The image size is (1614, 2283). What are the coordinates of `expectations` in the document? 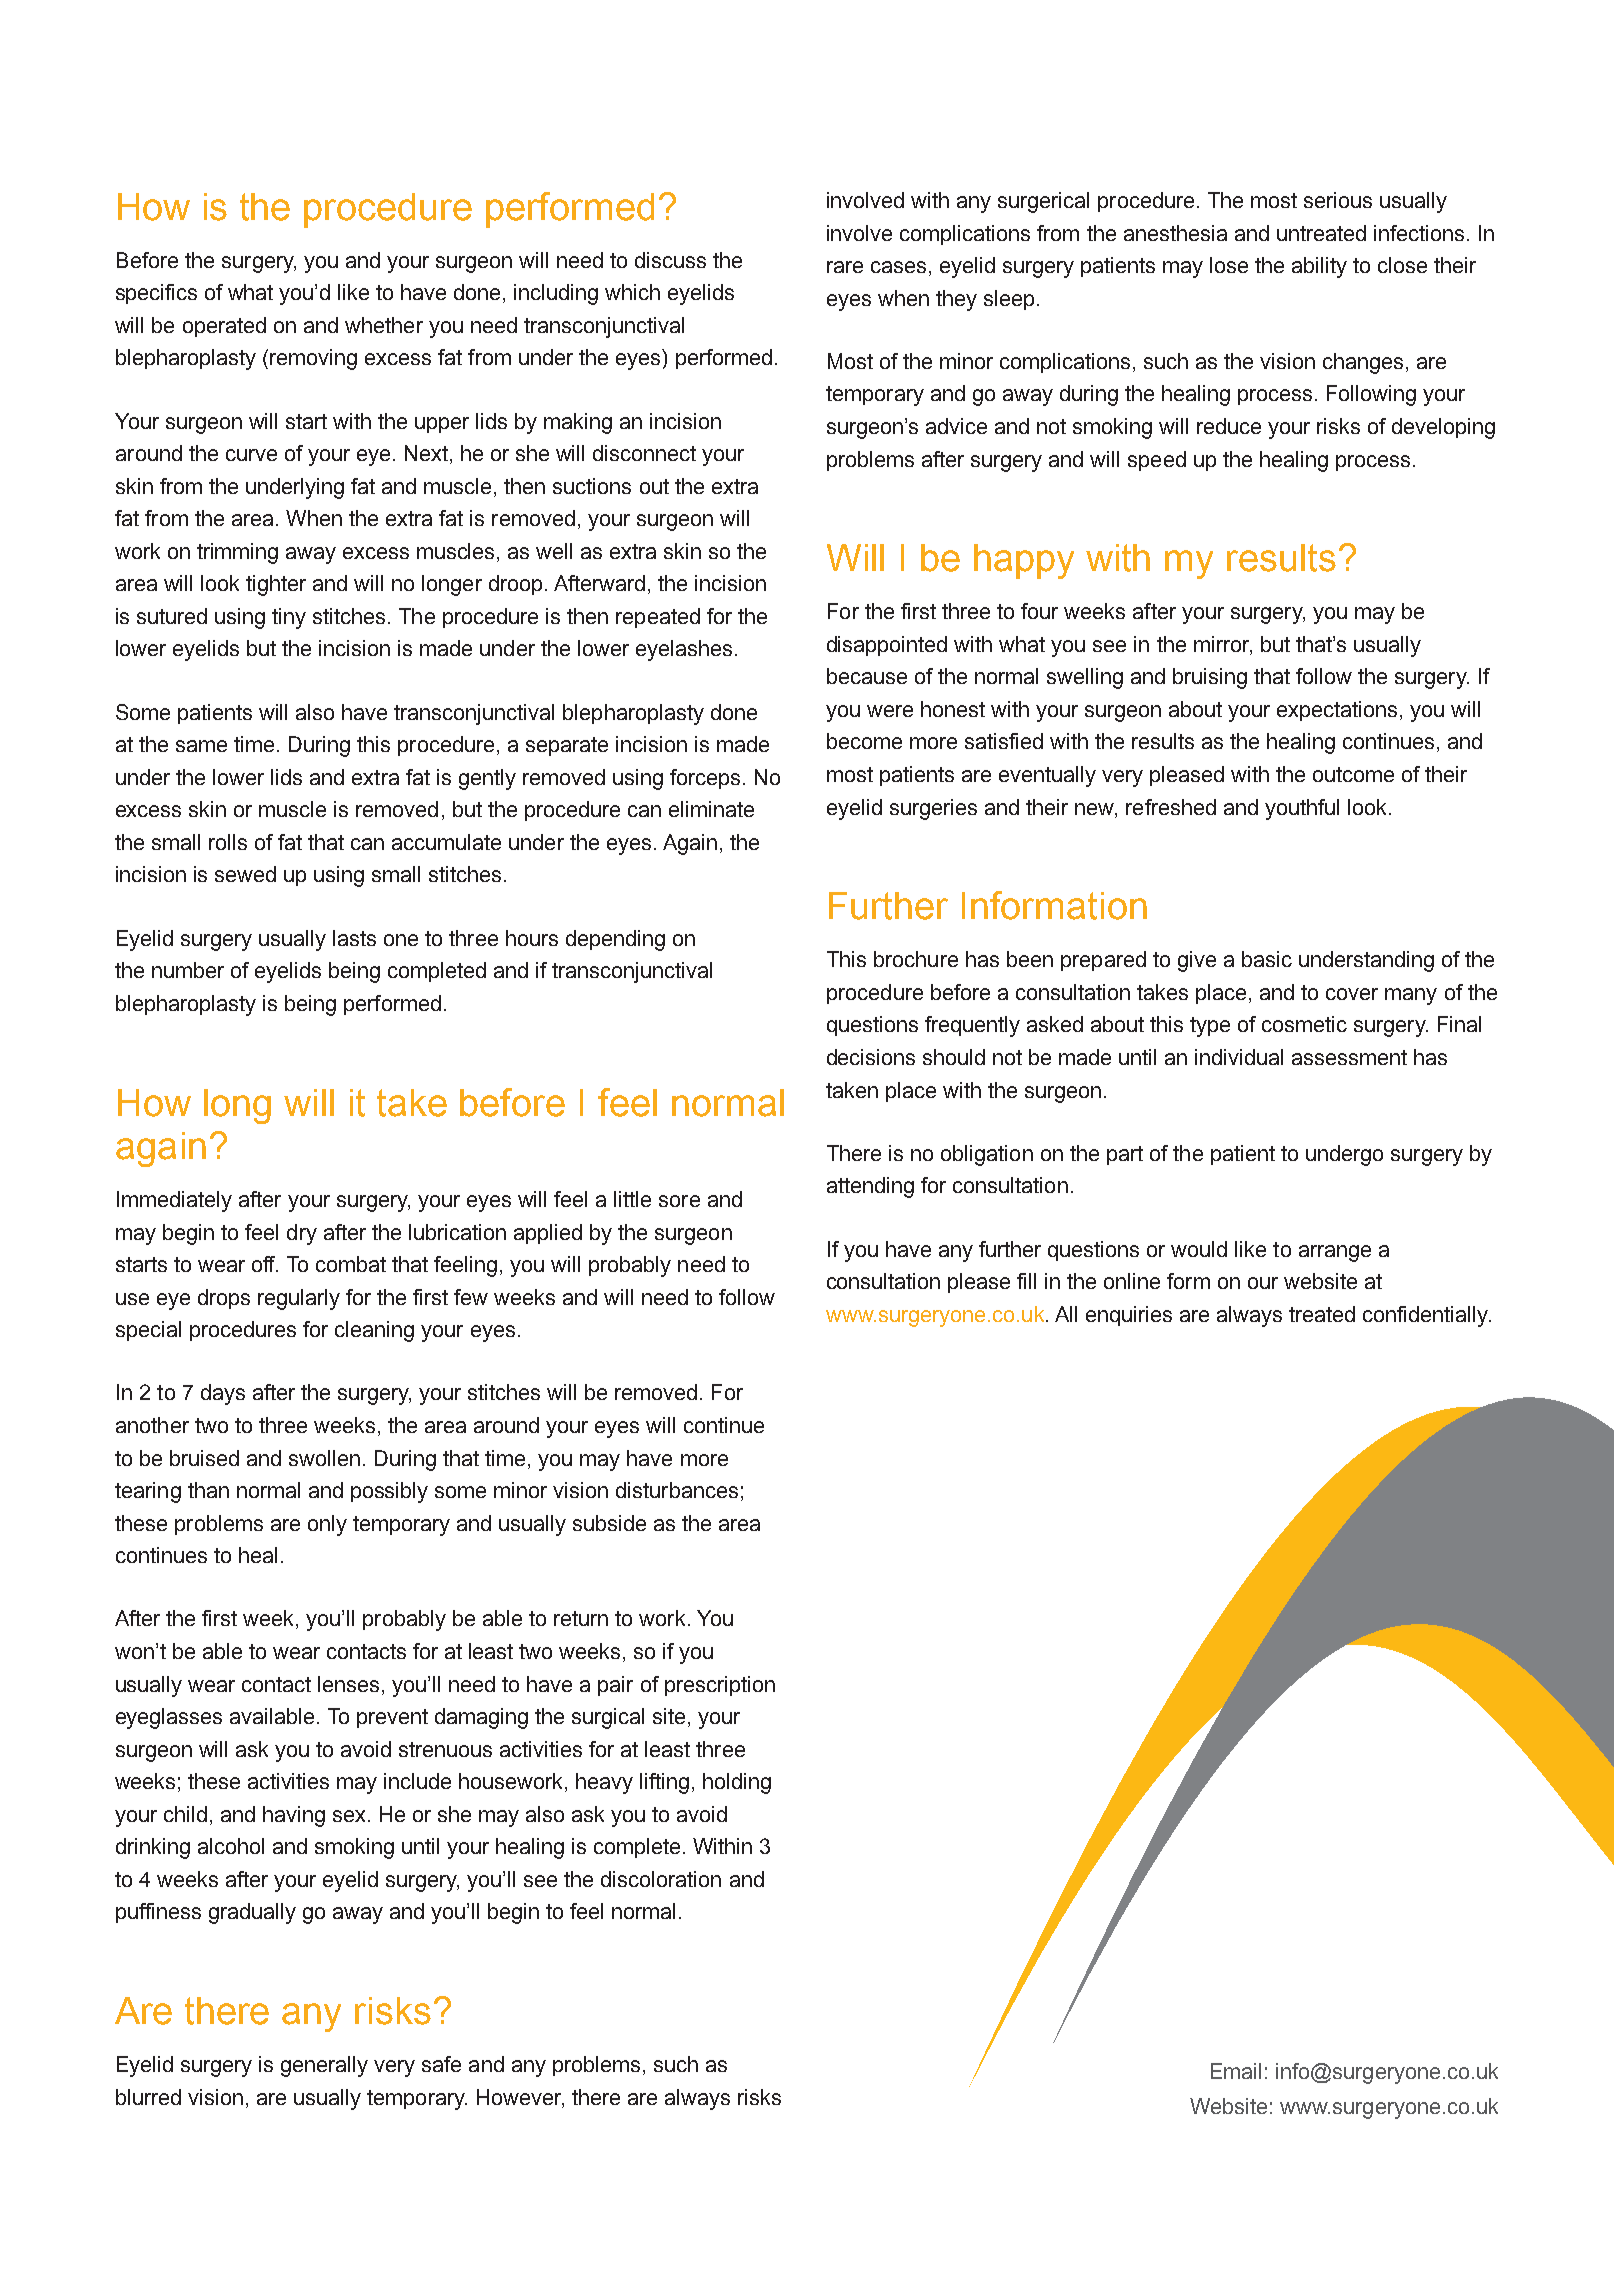 It's located at (1339, 711).
